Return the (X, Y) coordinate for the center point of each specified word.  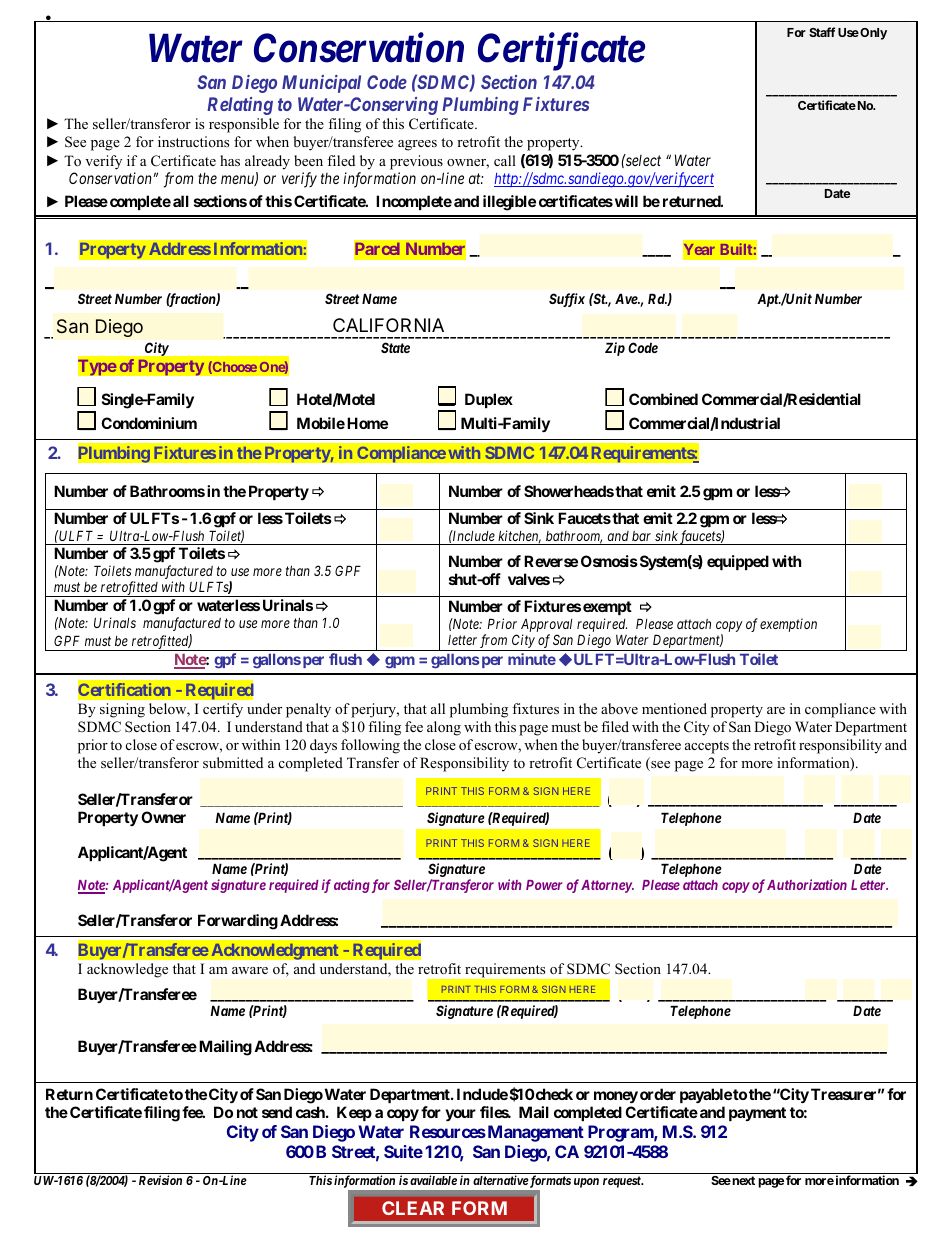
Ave (627, 298)
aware (250, 970)
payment (757, 1114)
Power (544, 885)
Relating (240, 106)
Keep (354, 1113)
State (395, 347)
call (505, 160)
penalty (308, 710)
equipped (738, 562)
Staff (822, 32)
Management (534, 1133)
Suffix (567, 300)
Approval (546, 625)
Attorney (607, 886)
